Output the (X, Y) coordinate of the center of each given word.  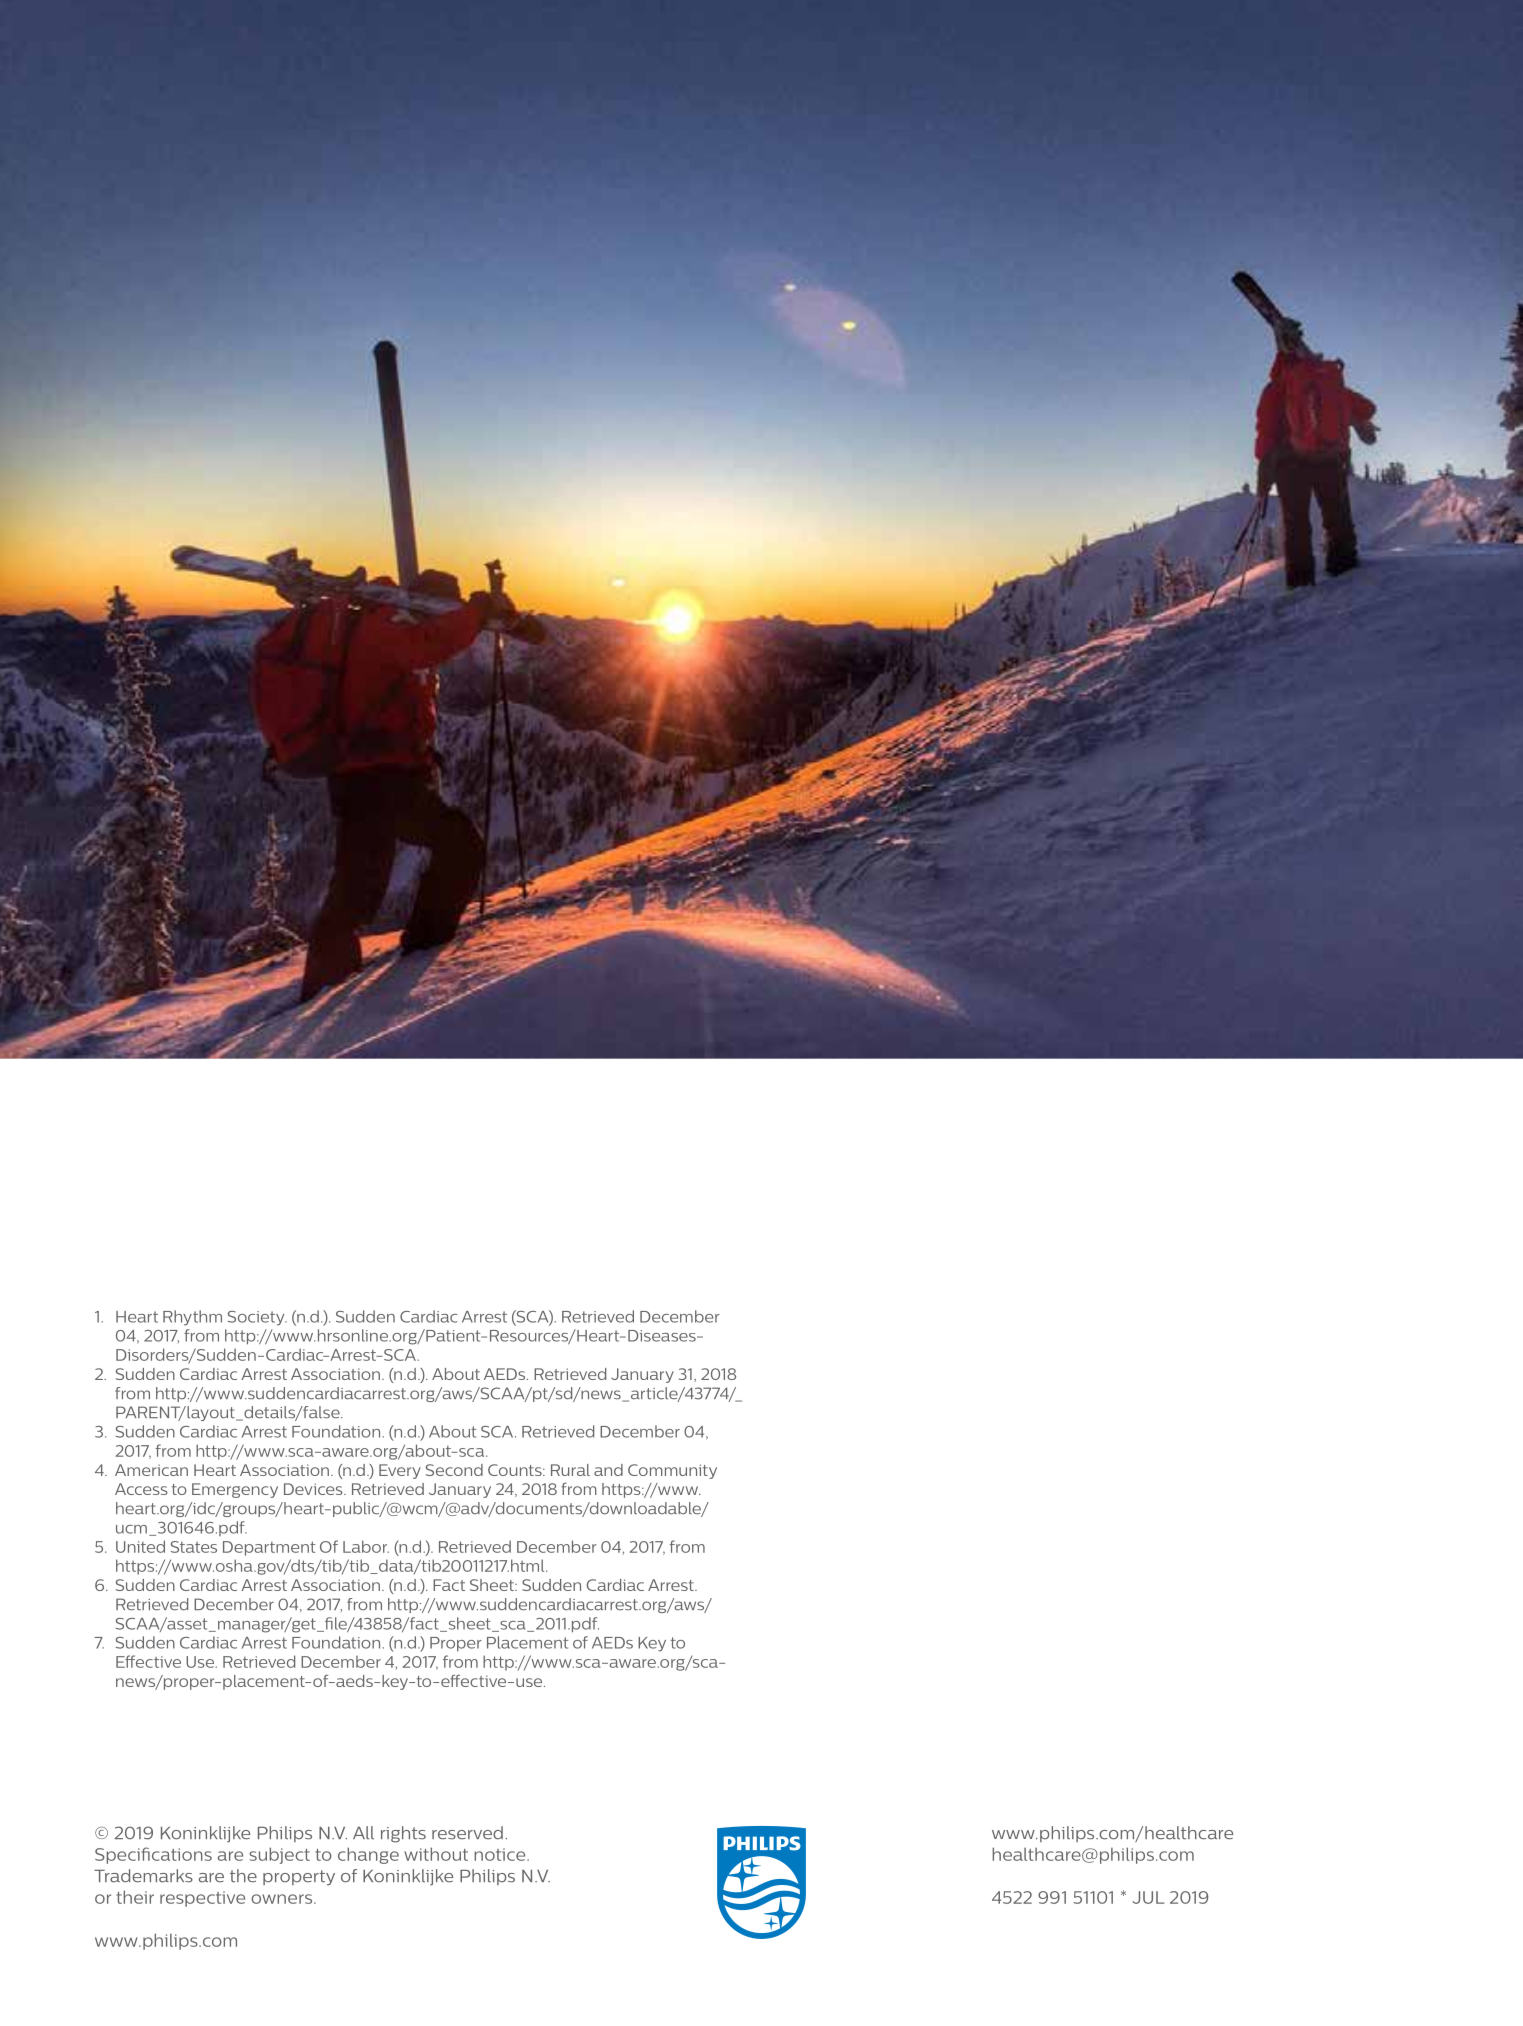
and (608, 1470)
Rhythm (192, 1318)
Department (269, 1548)
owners (283, 1899)
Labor (366, 1546)
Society (257, 1318)
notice (501, 1854)
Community (672, 1471)
